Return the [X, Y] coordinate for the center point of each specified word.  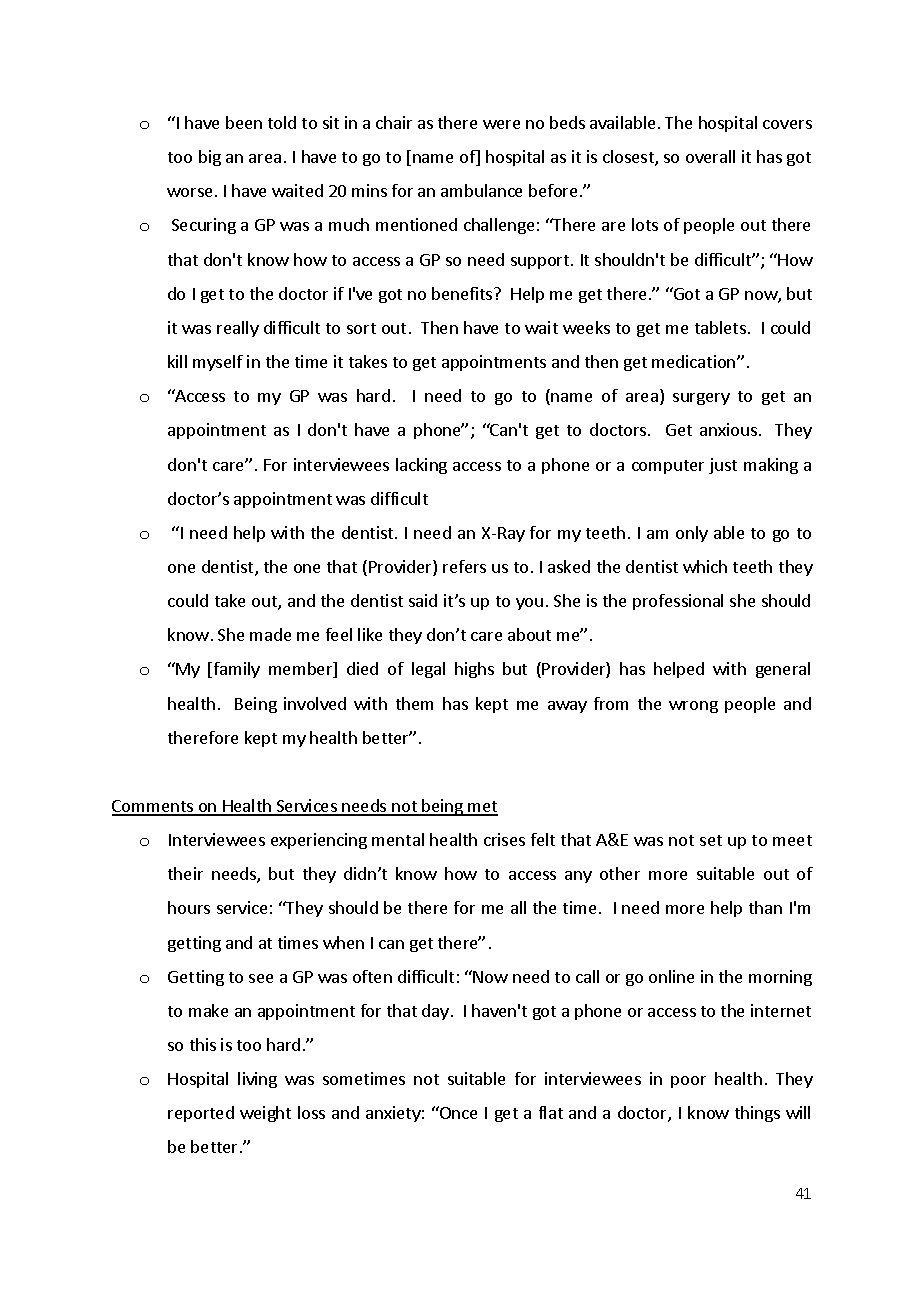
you [529, 604]
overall [710, 156]
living [257, 1080]
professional [678, 602]
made [270, 634]
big [210, 158]
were [501, 124]
